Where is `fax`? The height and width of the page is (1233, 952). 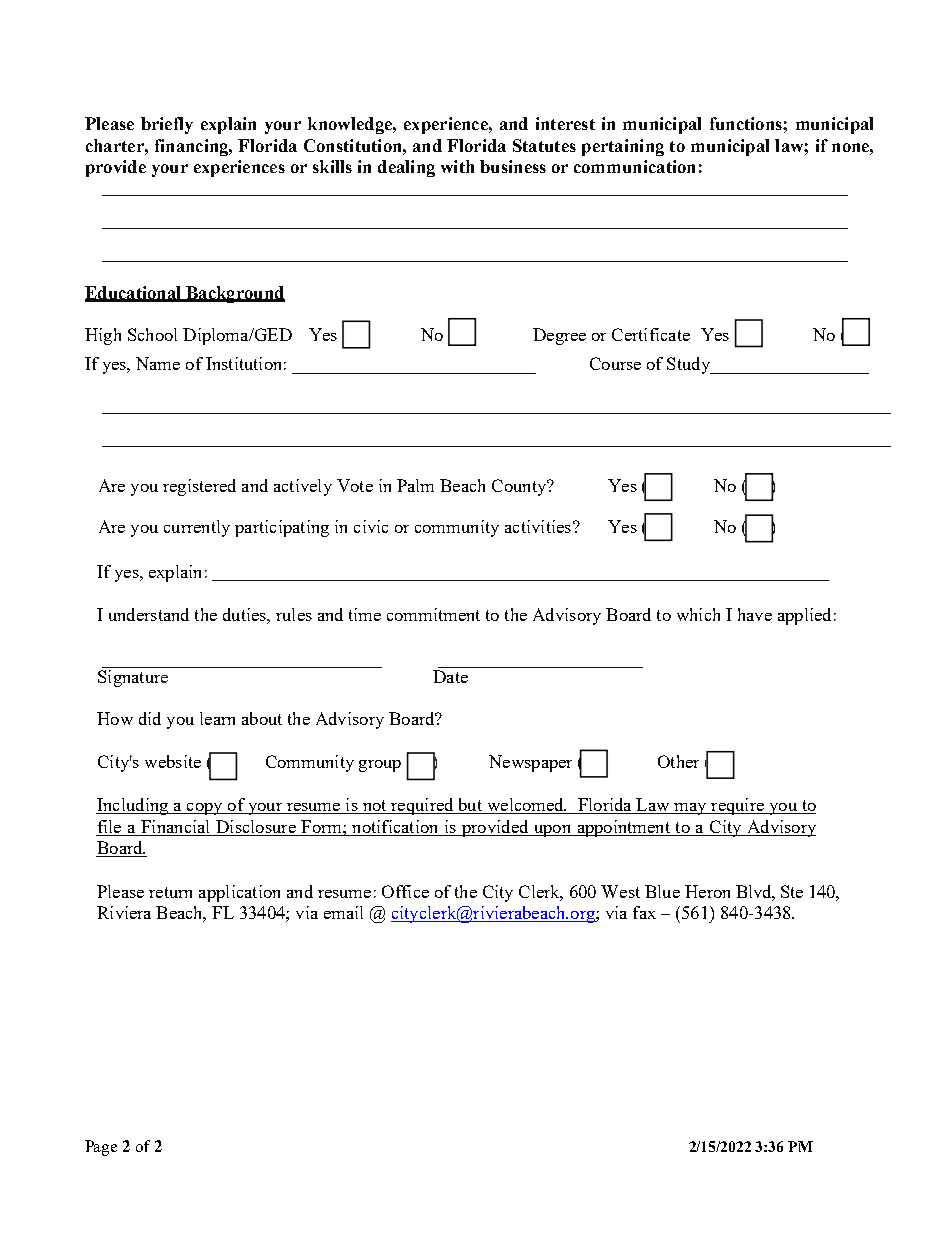 fax is located at coordinates (644, 912).
